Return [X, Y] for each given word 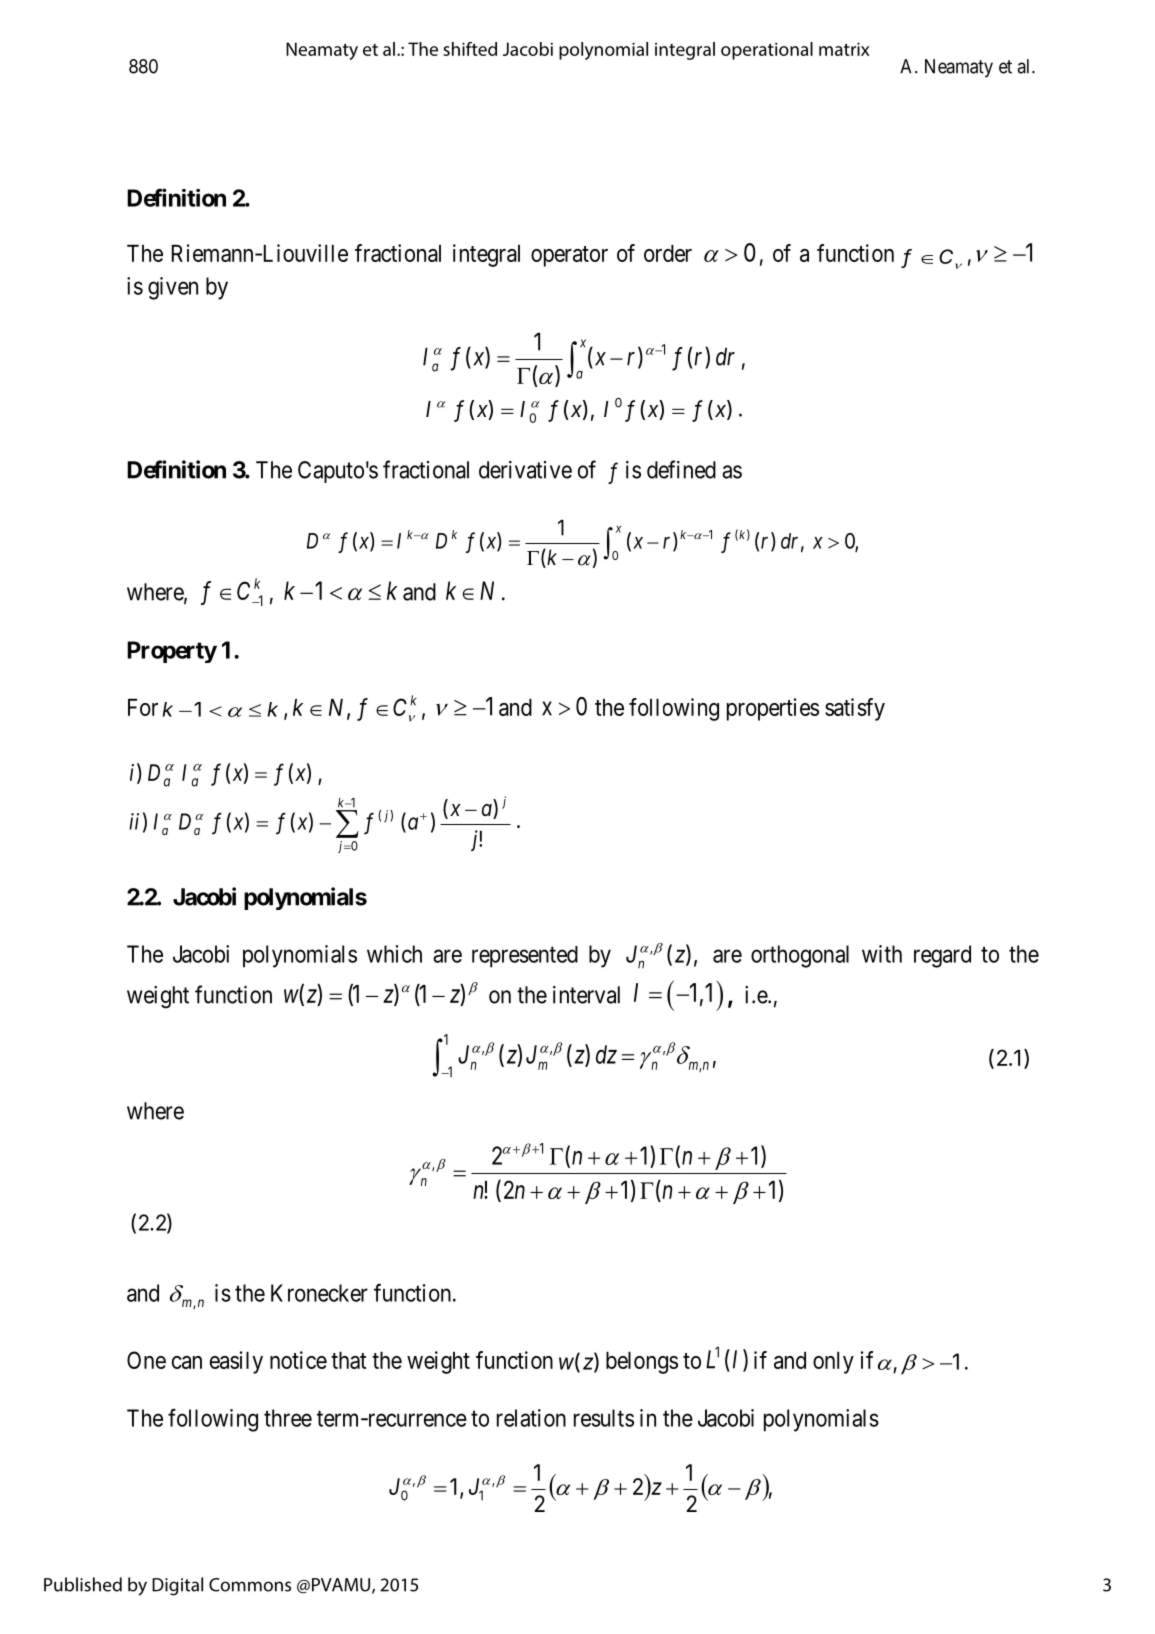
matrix [844, 49]
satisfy [855, 709]
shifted [470, 49]
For [143, 707]
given [173, 288]
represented [525, 957]
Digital [177, 1586]
